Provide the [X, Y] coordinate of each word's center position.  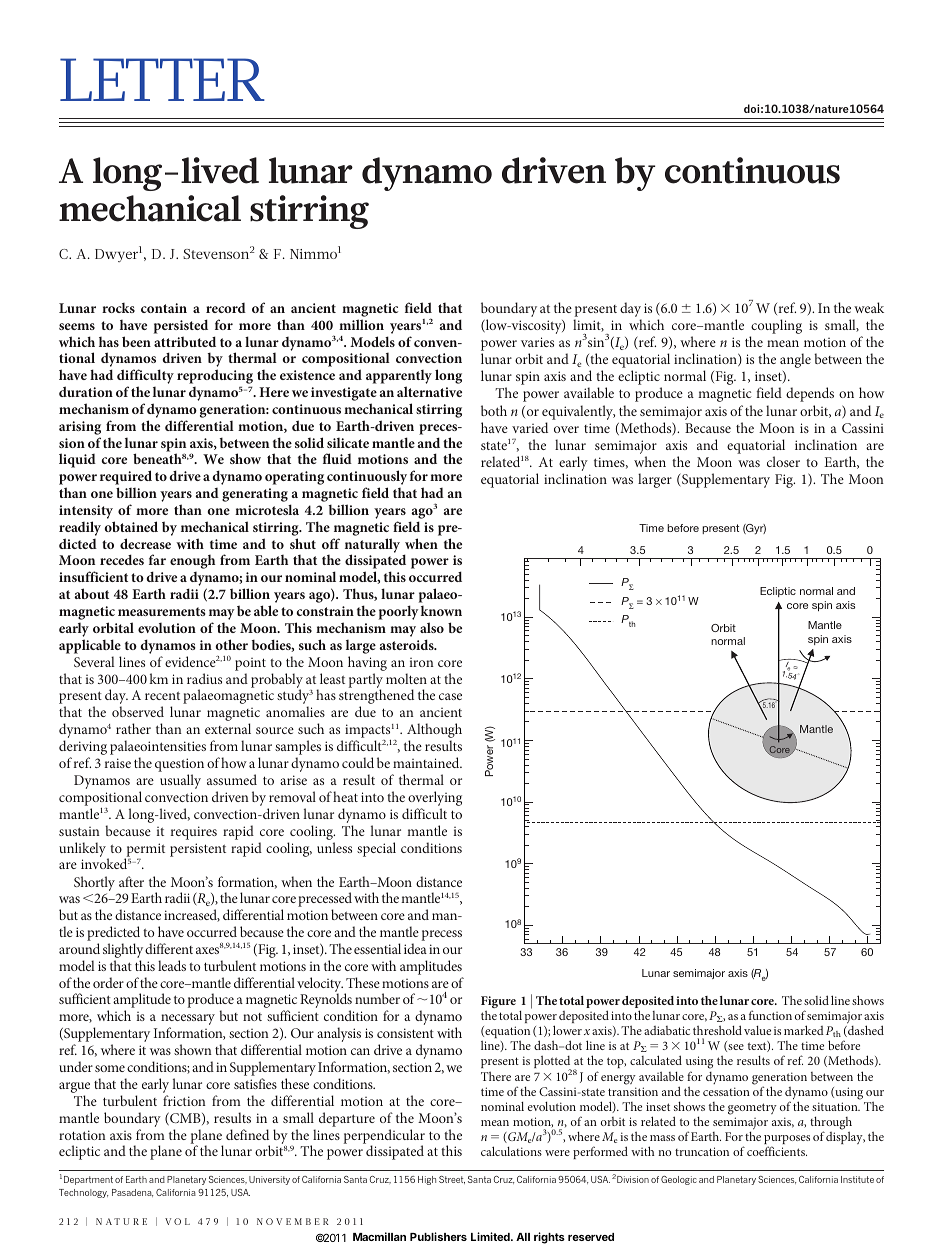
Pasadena [132, 1193]
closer [783, 461]
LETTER [162, 79]
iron [421, 662]
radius [204, 678]
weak [869, 307]
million [361, 324]
